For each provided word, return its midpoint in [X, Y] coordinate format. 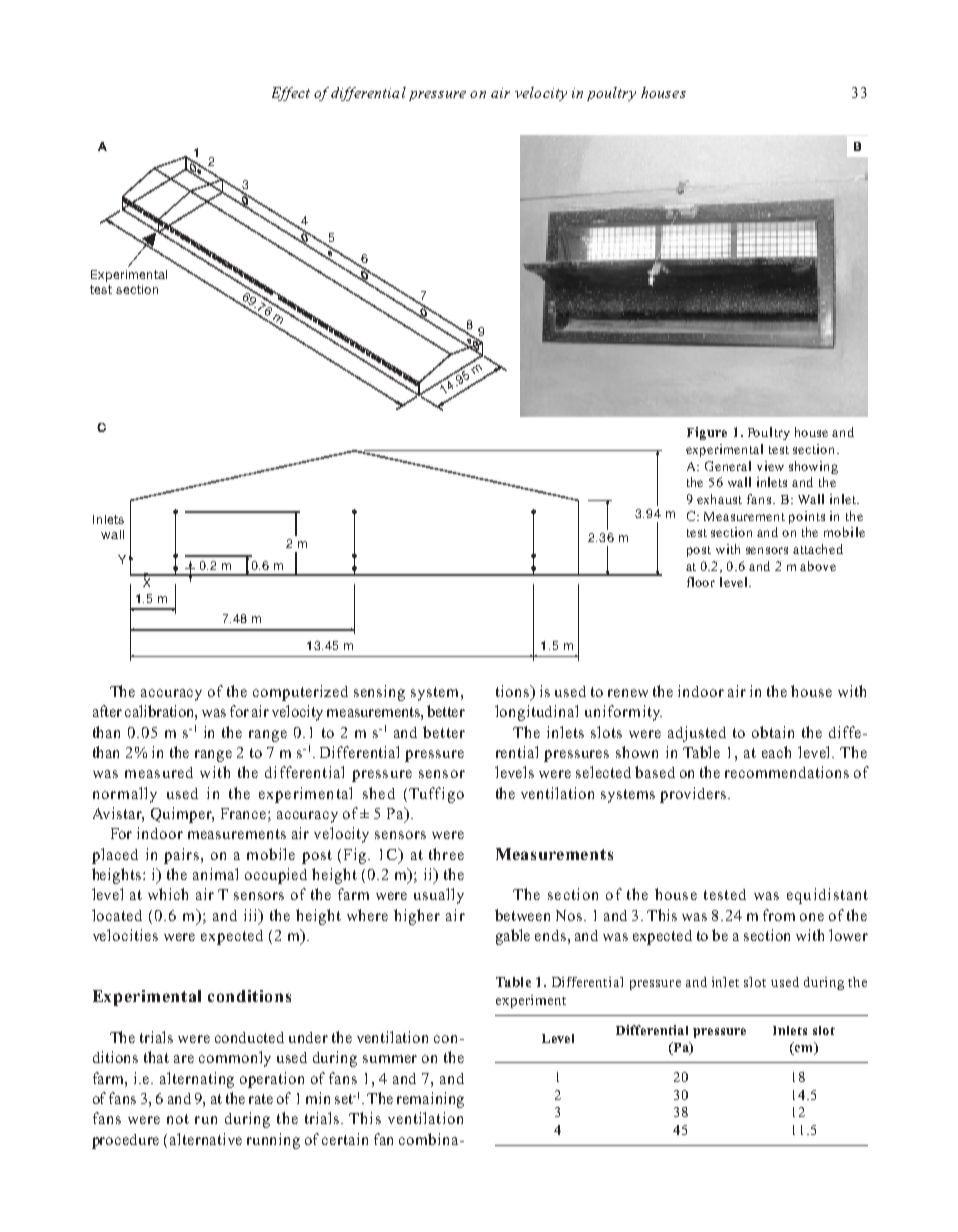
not [178, 1119]
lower [848, 935]
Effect [291, 94]
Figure [707, 433]
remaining [430, 1100]
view [770, 466]
